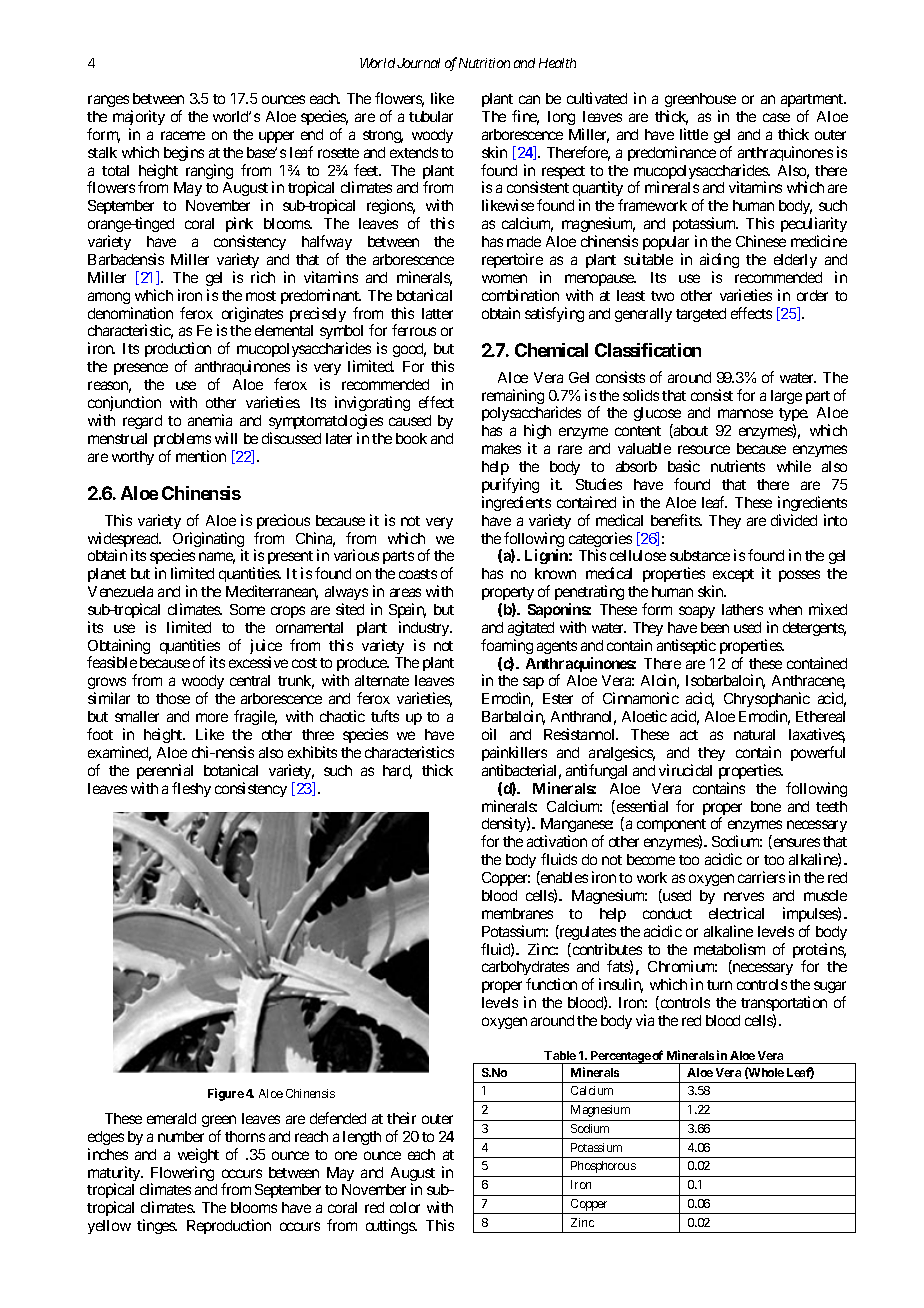 This page has width=924, height=1308. I want to click on tubular, so click(431, 116).
